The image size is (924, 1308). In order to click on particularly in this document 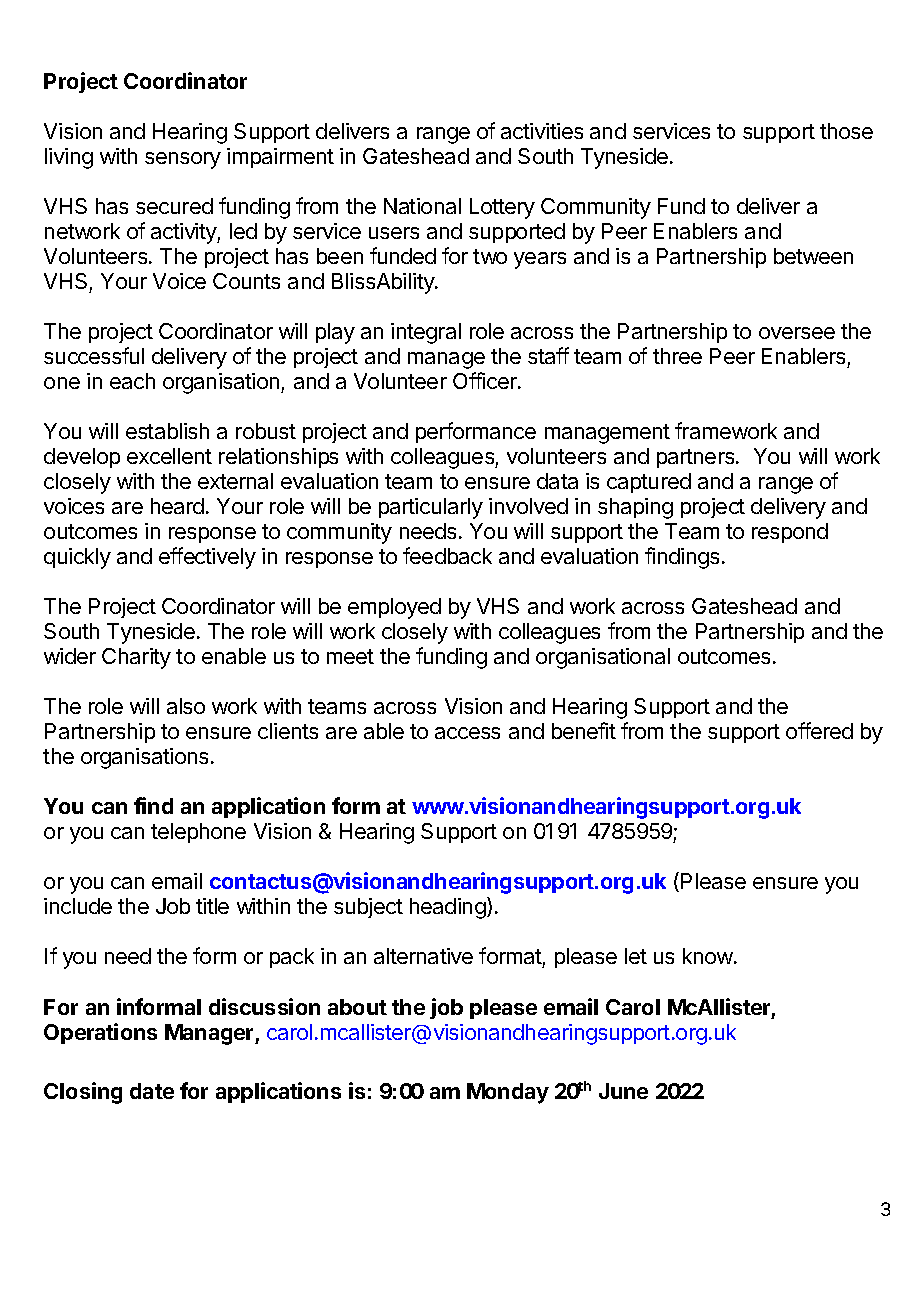, I will do `click(431, 508)`.
